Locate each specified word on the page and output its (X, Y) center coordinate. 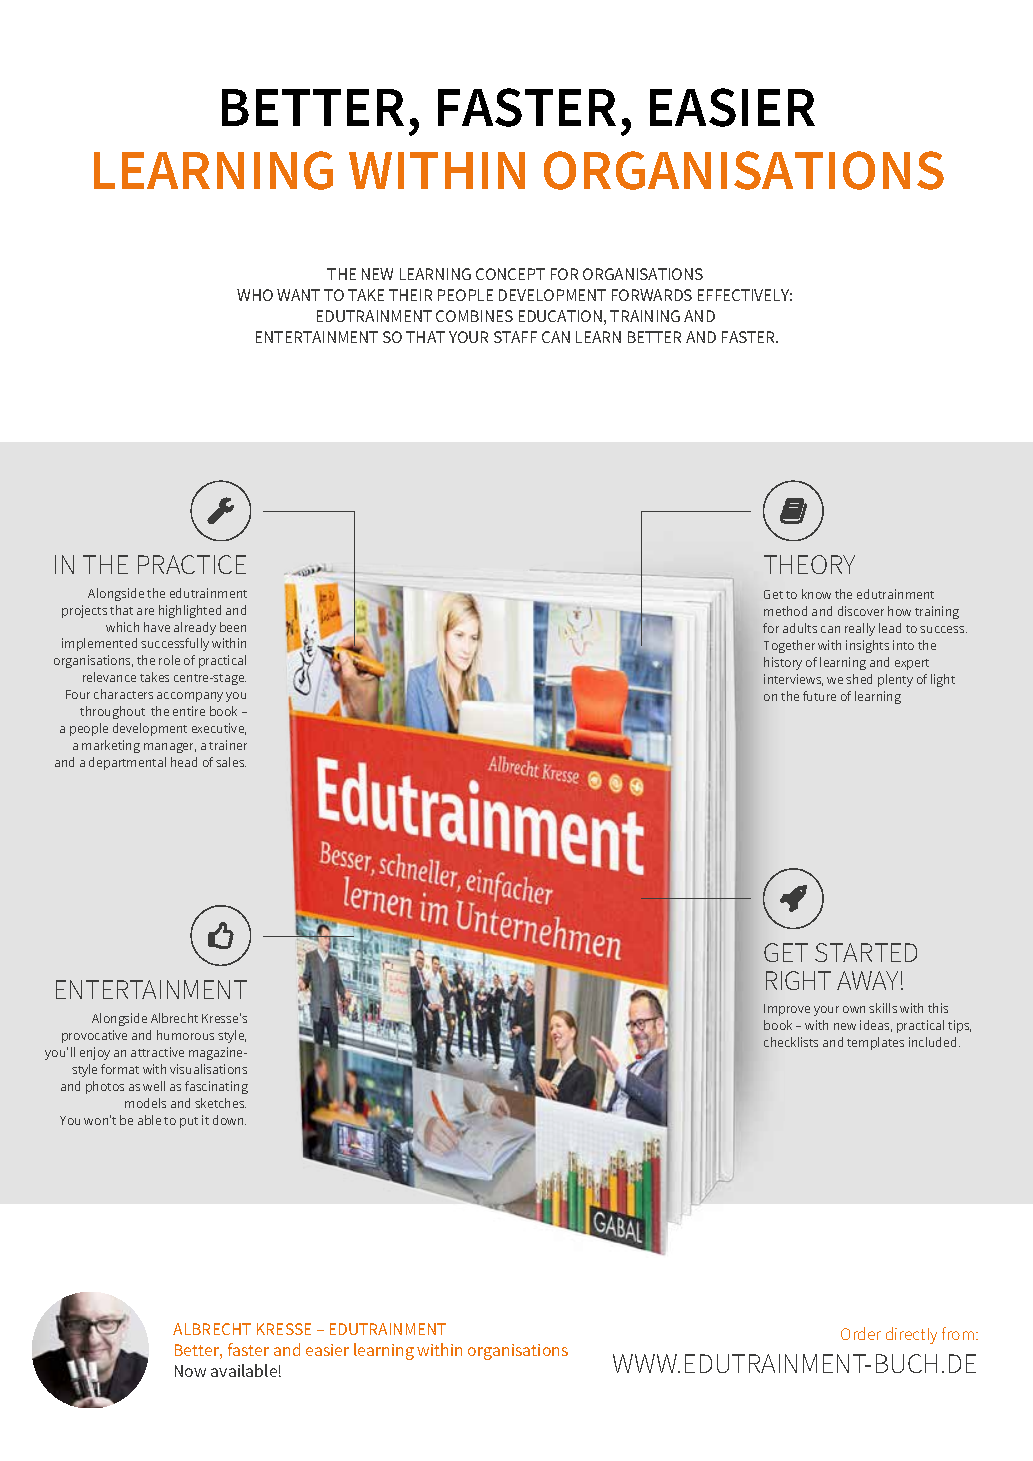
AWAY (867, 980)
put (189, 1122)
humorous (185, 1035)
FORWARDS (652, 295)
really (860, 629)
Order (861, 1333)
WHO (255, 295)
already (195, 628)
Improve (787, 1010)
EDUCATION (560, 316)
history (783, 663)
